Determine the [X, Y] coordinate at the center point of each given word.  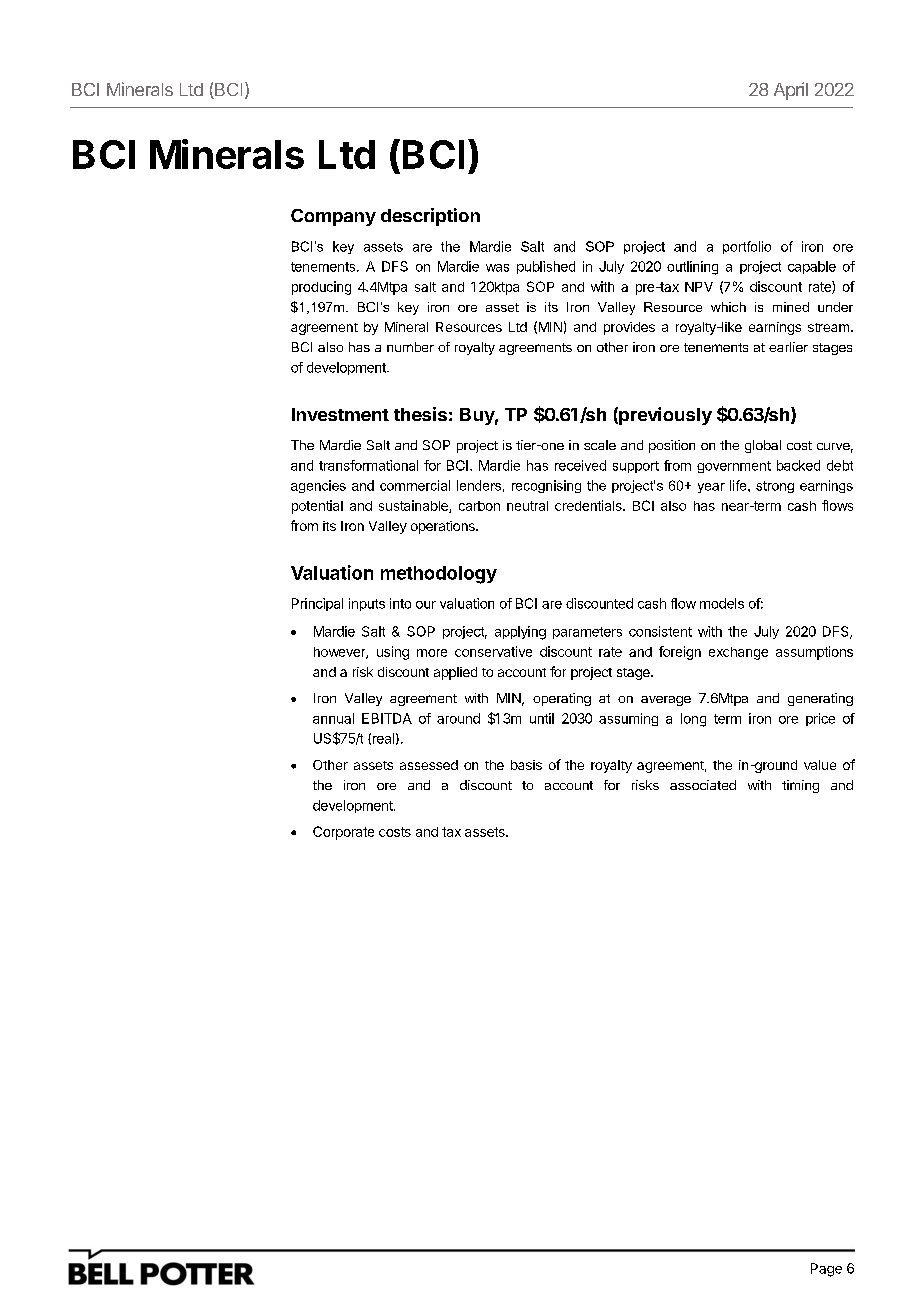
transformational [368, 465]
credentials [589, 505]
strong [775, 487]
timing [800, 786]
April [791, 91]
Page [826, 1270]
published [546, 267]
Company [333, 217]
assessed [429, 765]
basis [526, 765]
